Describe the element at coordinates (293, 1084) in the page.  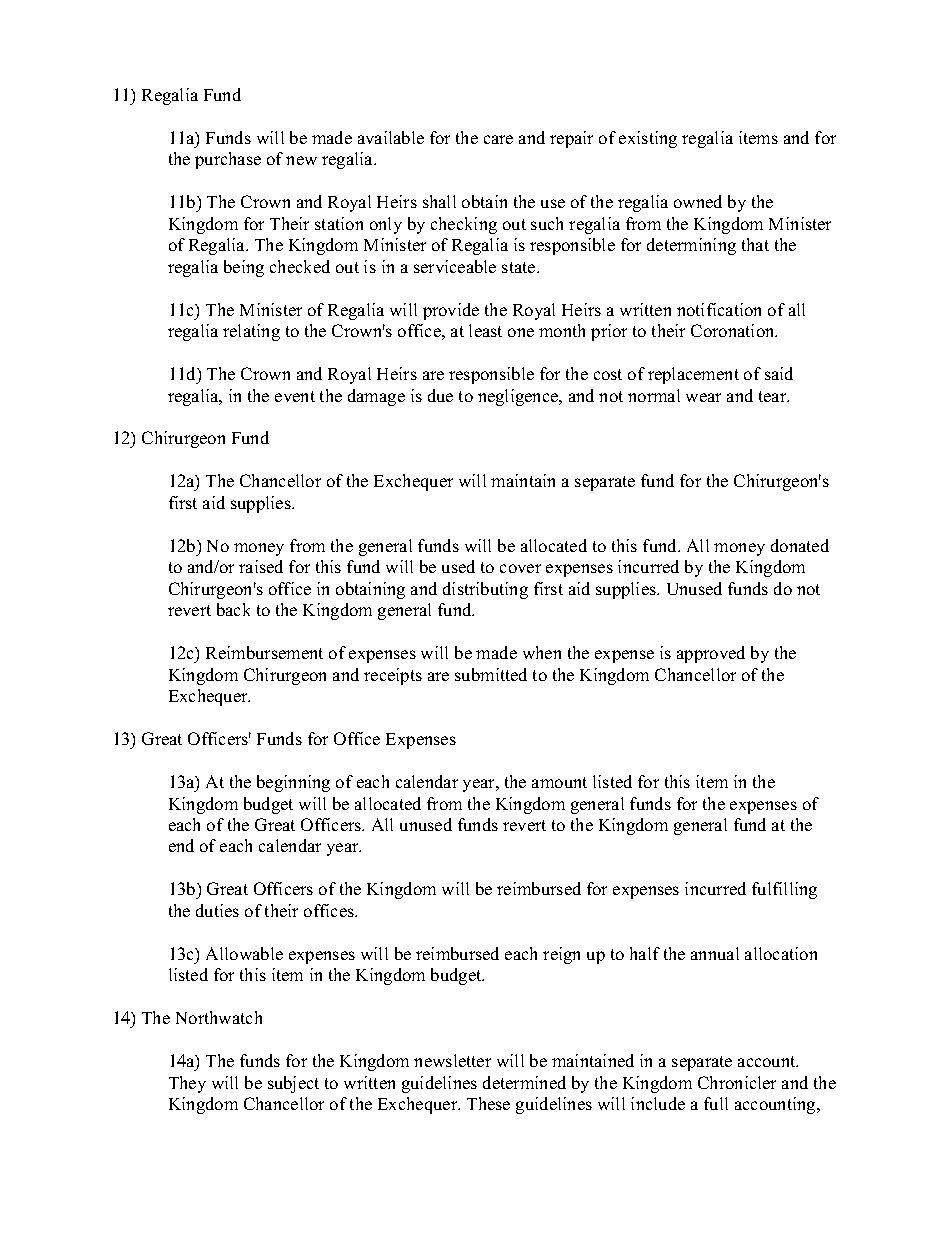
I see `subject` at that location.
